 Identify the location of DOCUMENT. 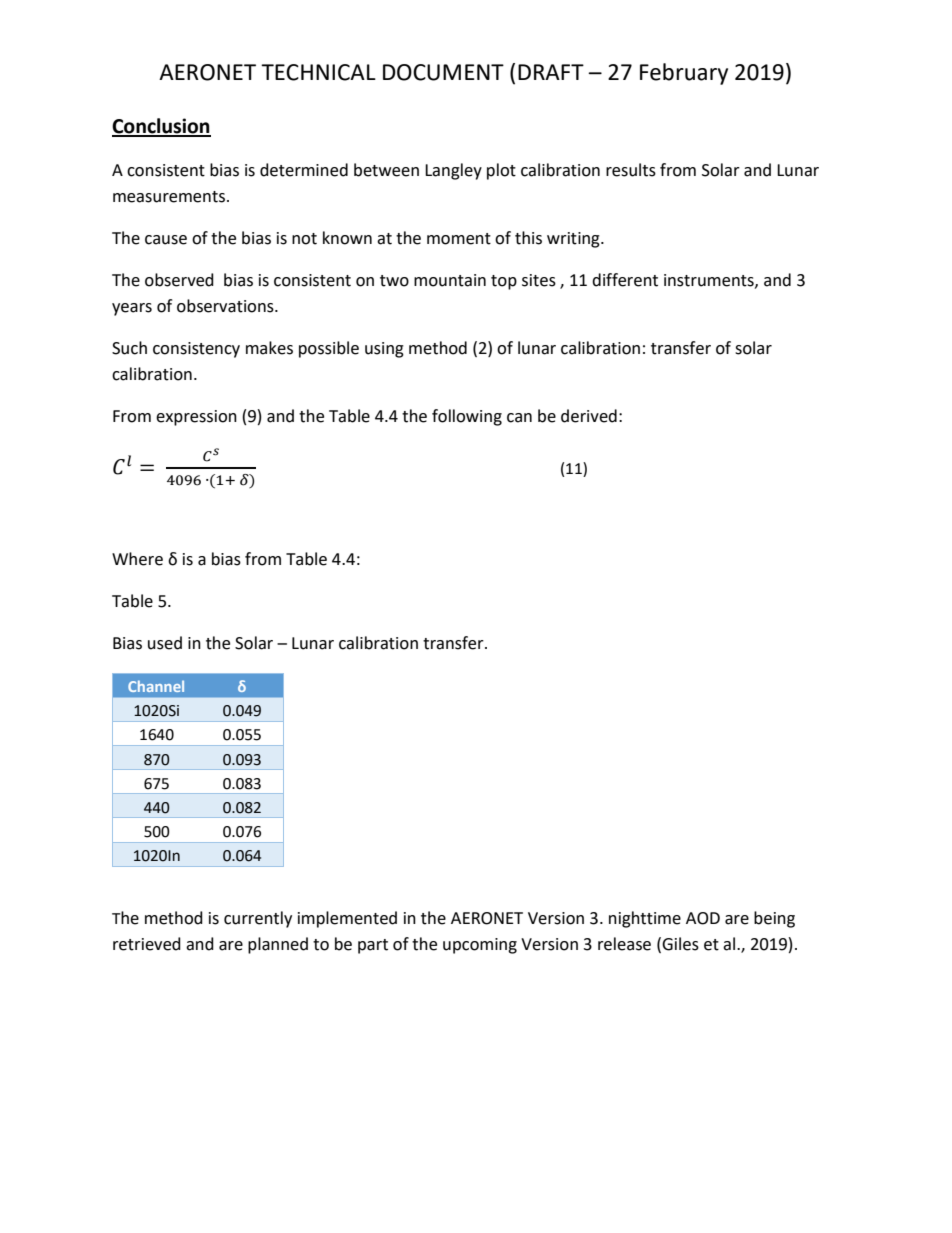
(443, 72).
